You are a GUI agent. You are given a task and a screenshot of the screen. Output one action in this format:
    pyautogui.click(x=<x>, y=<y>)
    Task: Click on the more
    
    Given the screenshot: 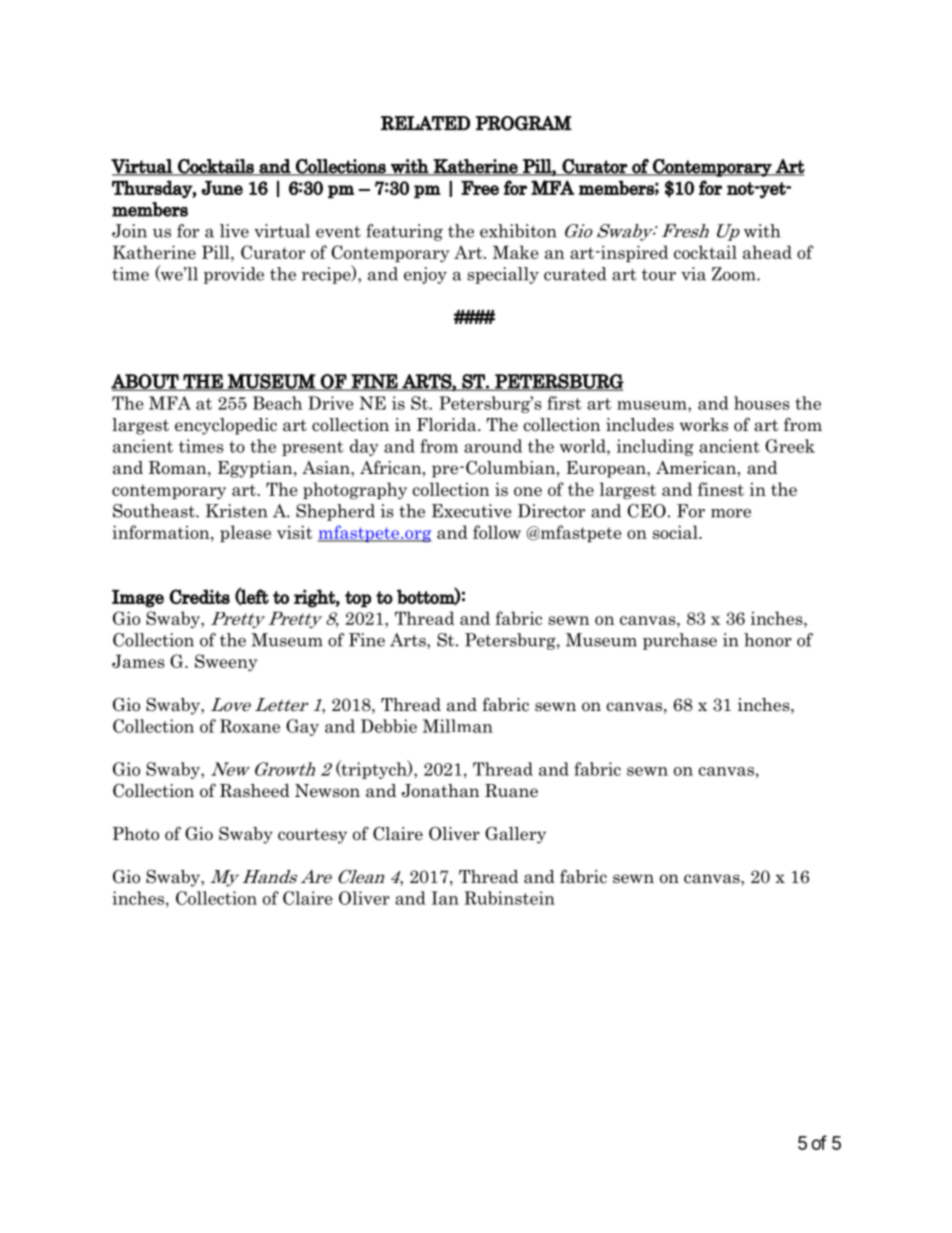 What is the action you would take?
    pyautogui.click(x=731, y=513)
